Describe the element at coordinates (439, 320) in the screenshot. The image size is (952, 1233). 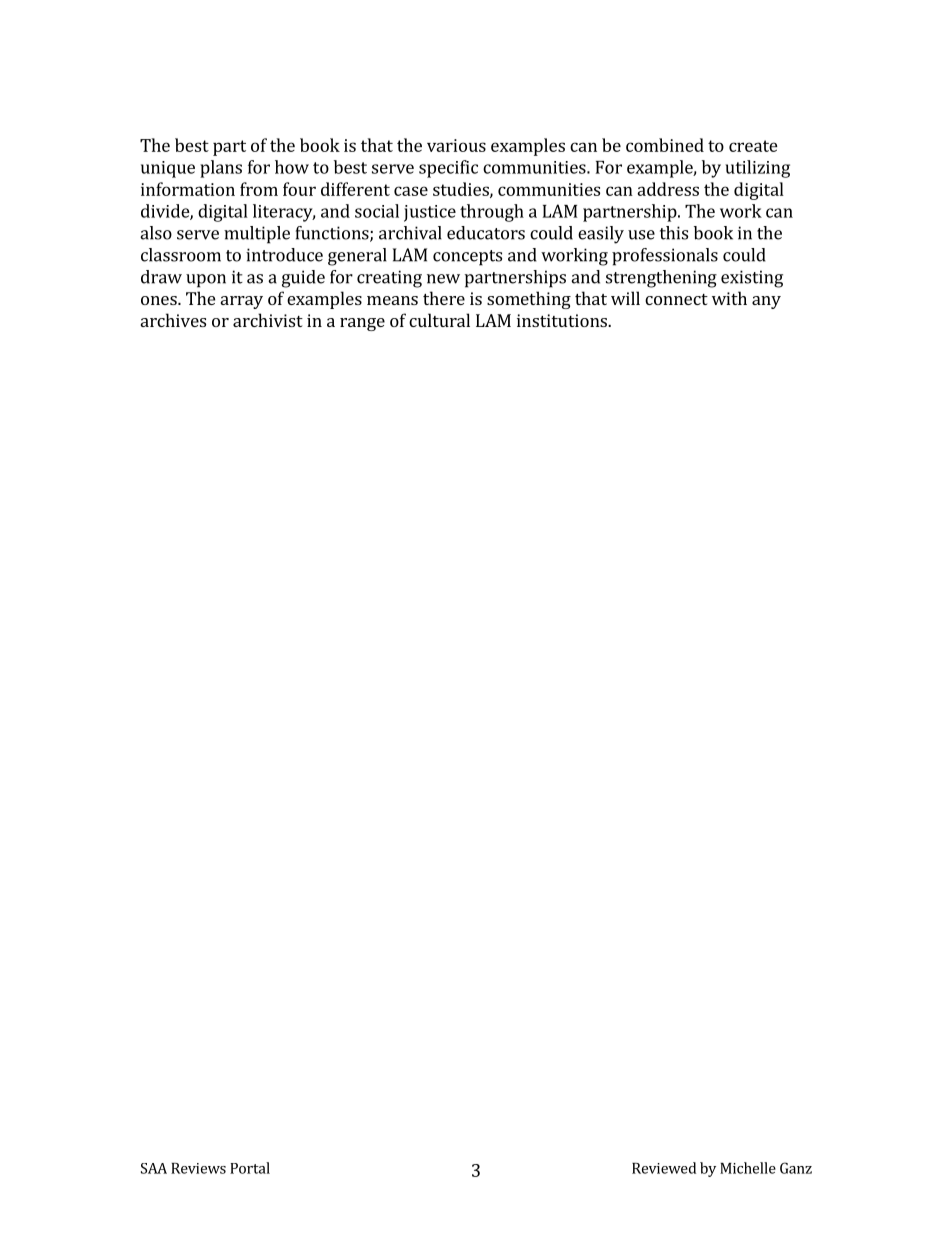
I see `cultural` at that location.
